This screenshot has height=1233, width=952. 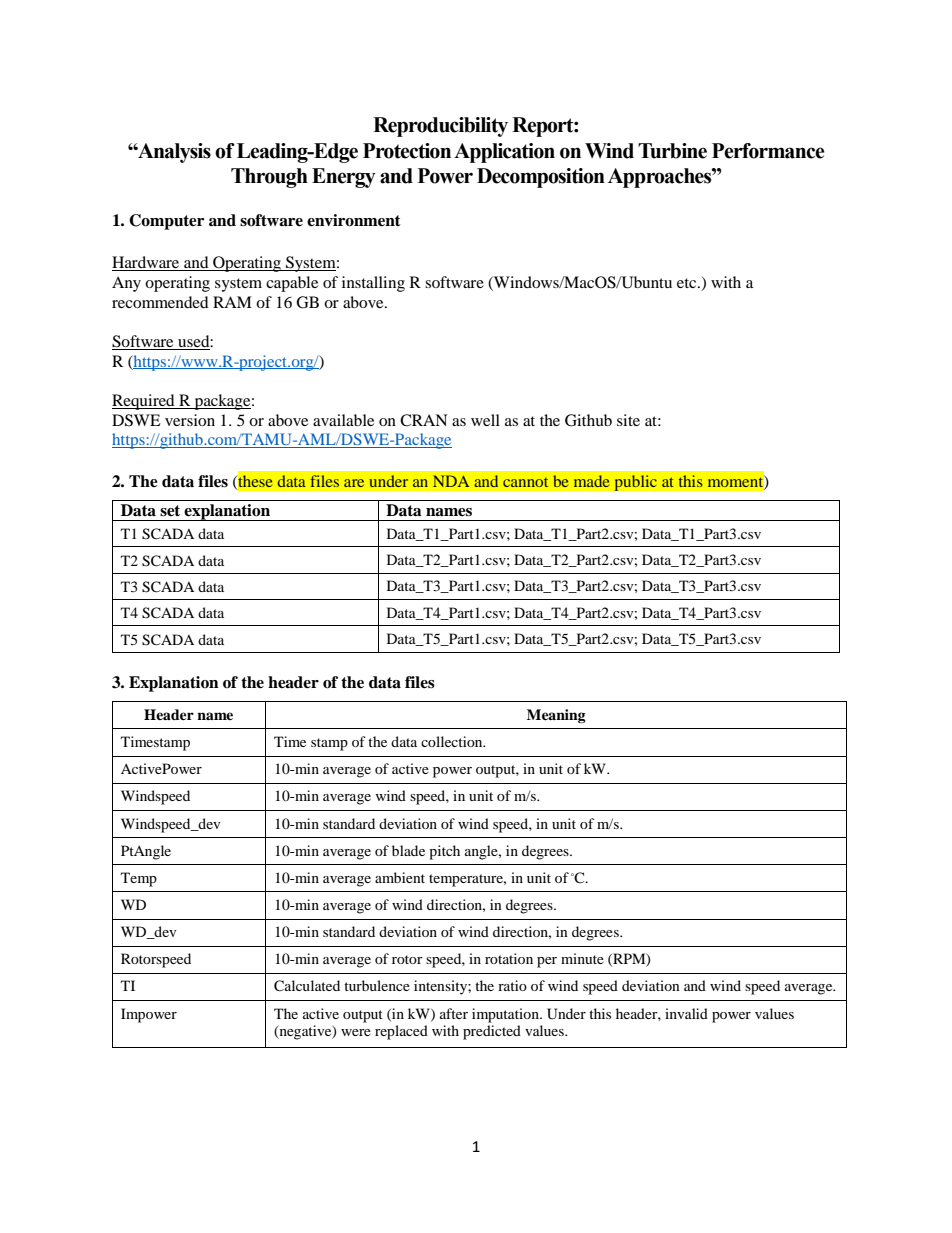 I want to click on Calculated, so click(x=307, y=986).
